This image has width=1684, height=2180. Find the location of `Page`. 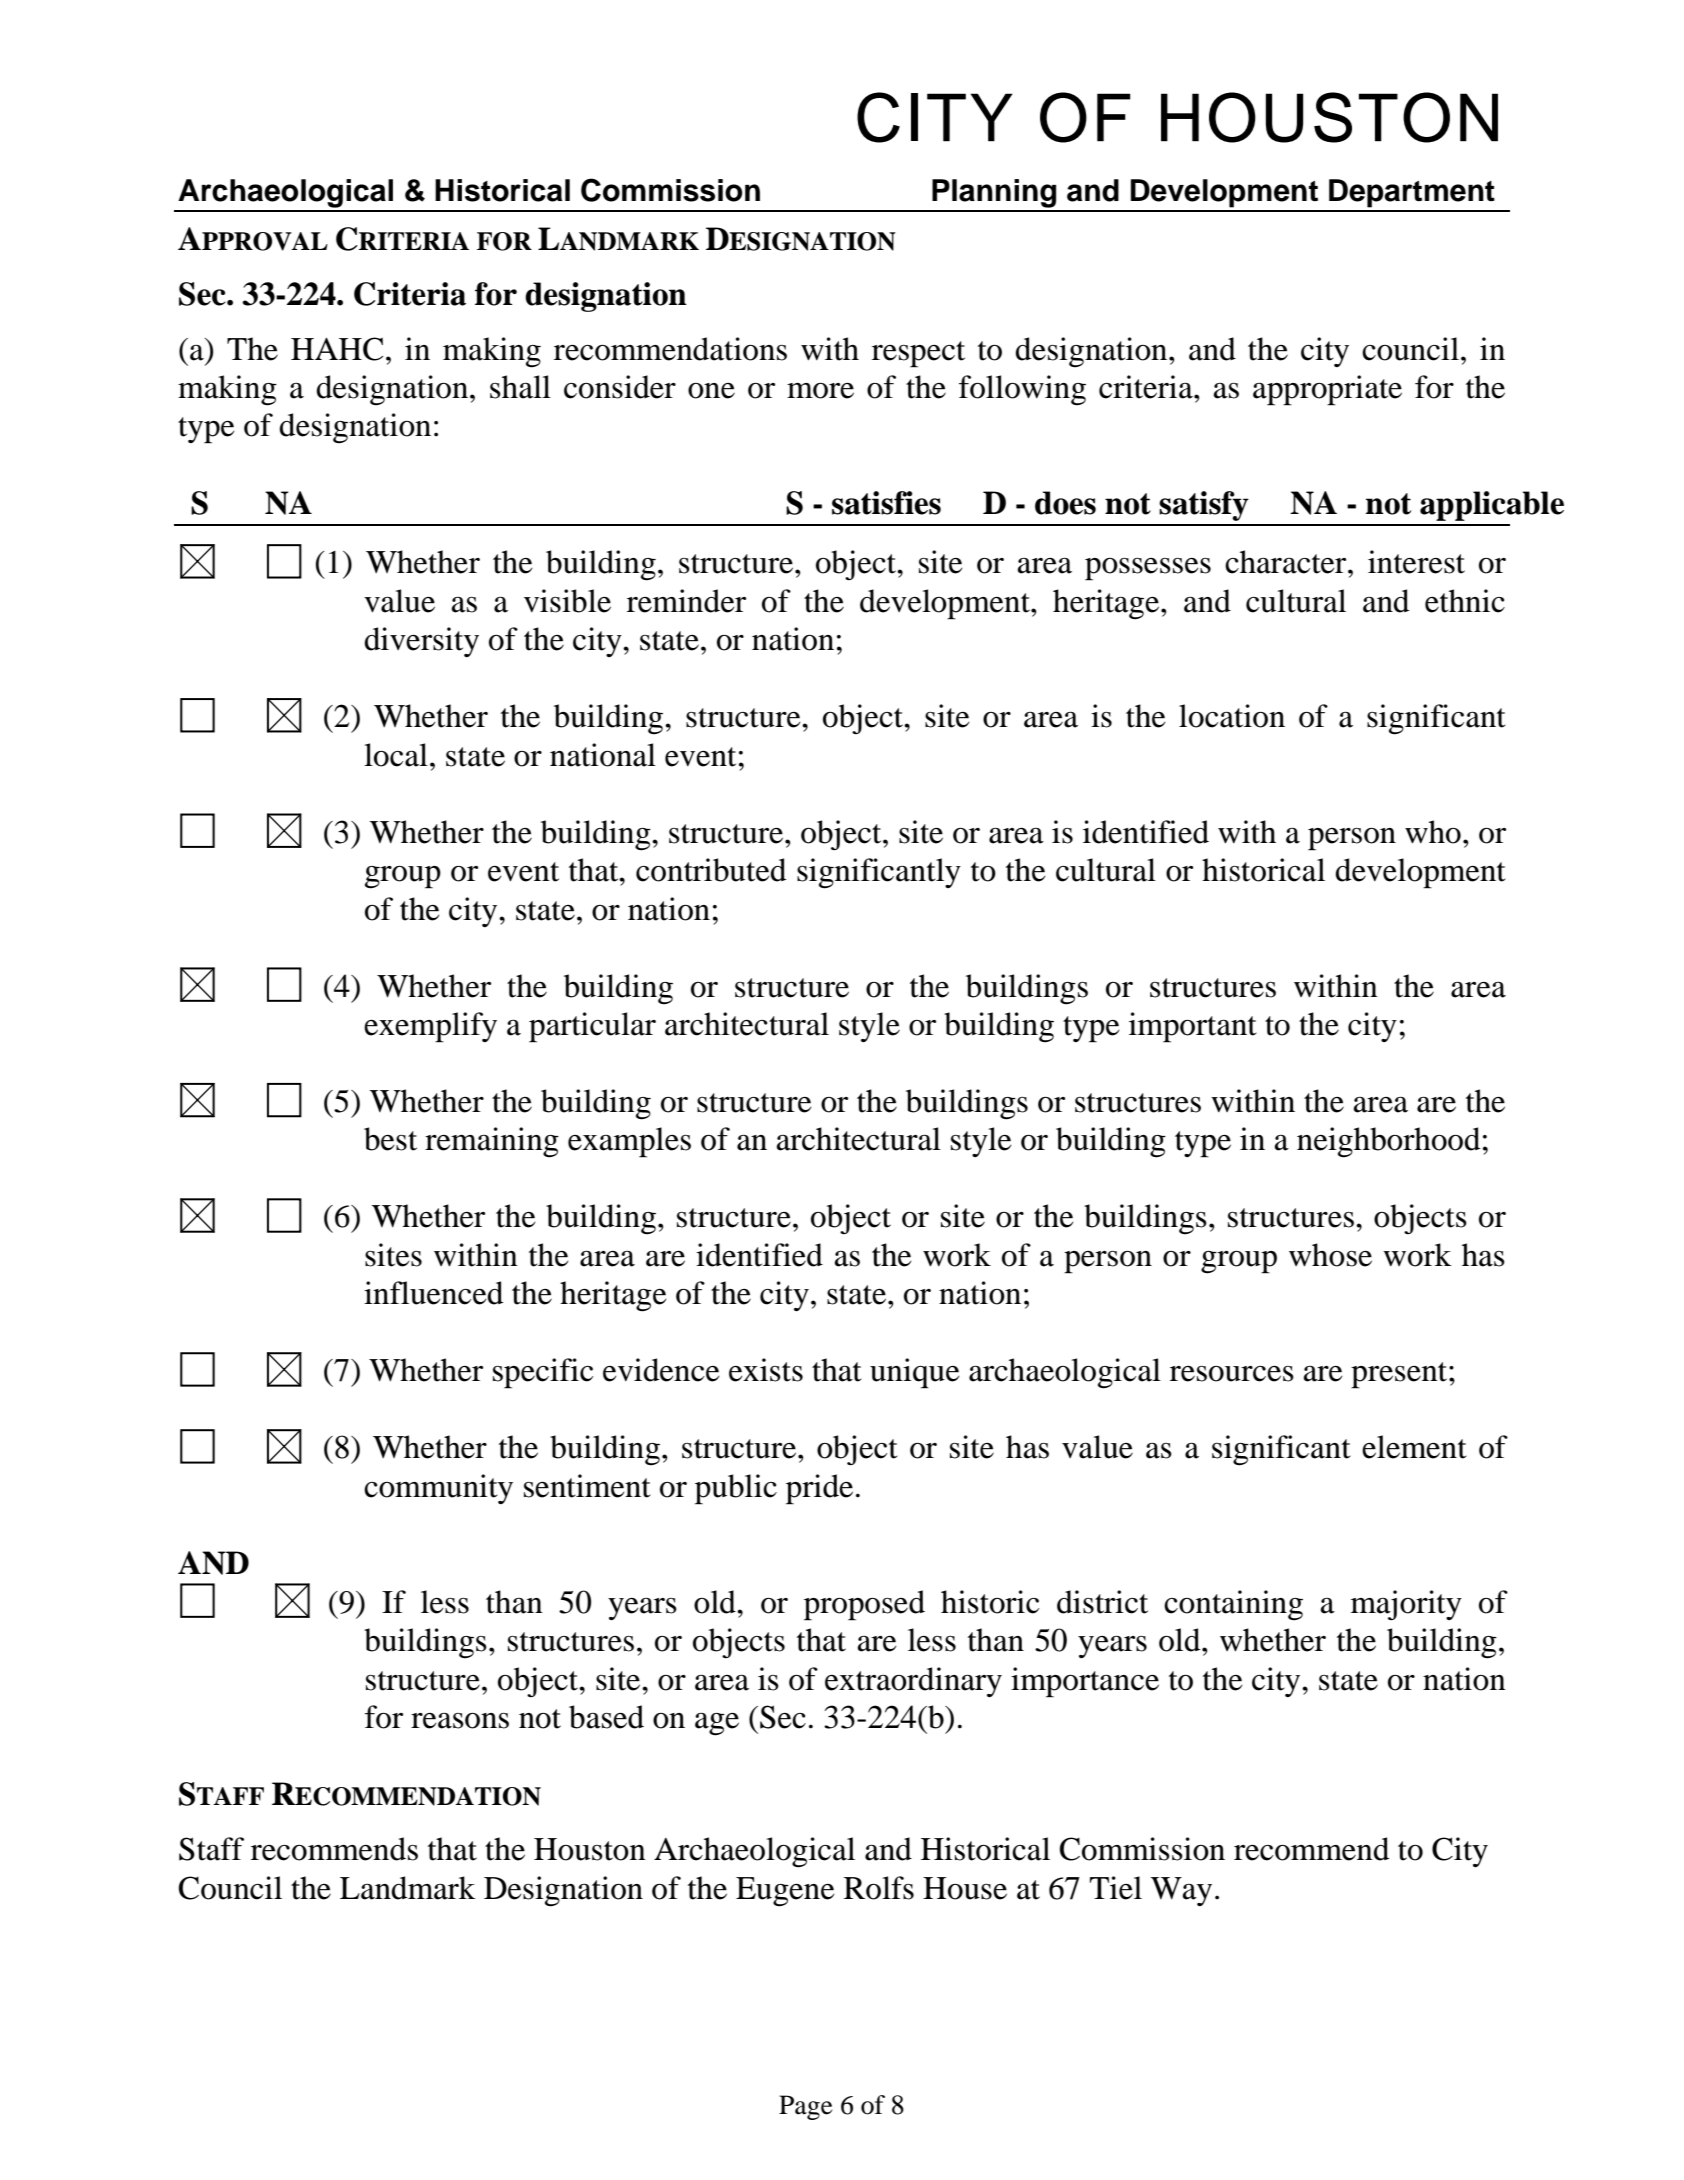

Page is located at coordinates (805, 2107).
